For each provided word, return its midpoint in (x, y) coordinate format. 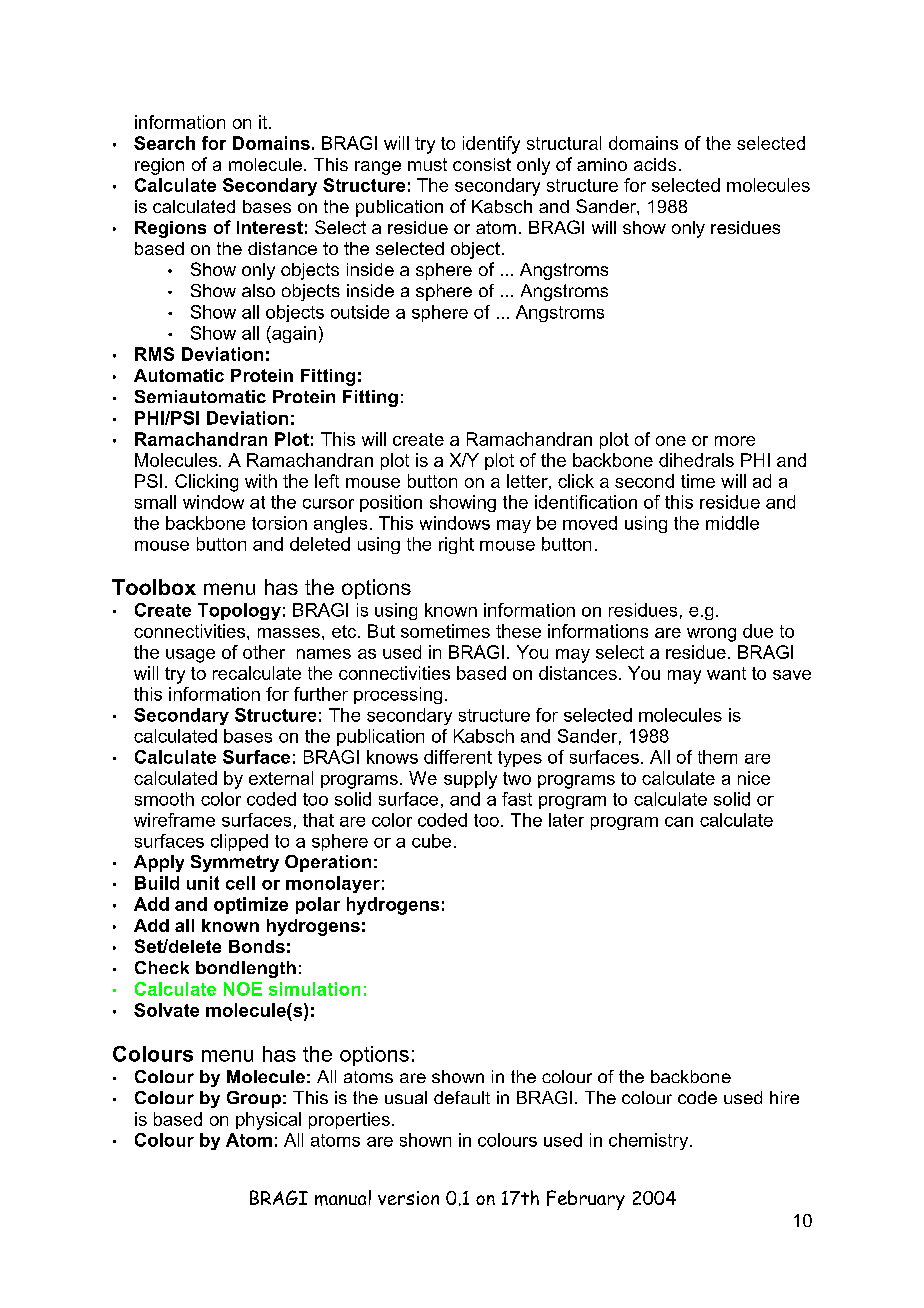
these (518, 631)
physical (268, 1121)
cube (431, 841)
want (726, 673)
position (391, 503)
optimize (251, 905)
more (735, 441)
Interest (270, 227)
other (264, 652)
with (261, 481)
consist (482, 164)
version (408, 1198)
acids (655, 164)
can (679, 822)
